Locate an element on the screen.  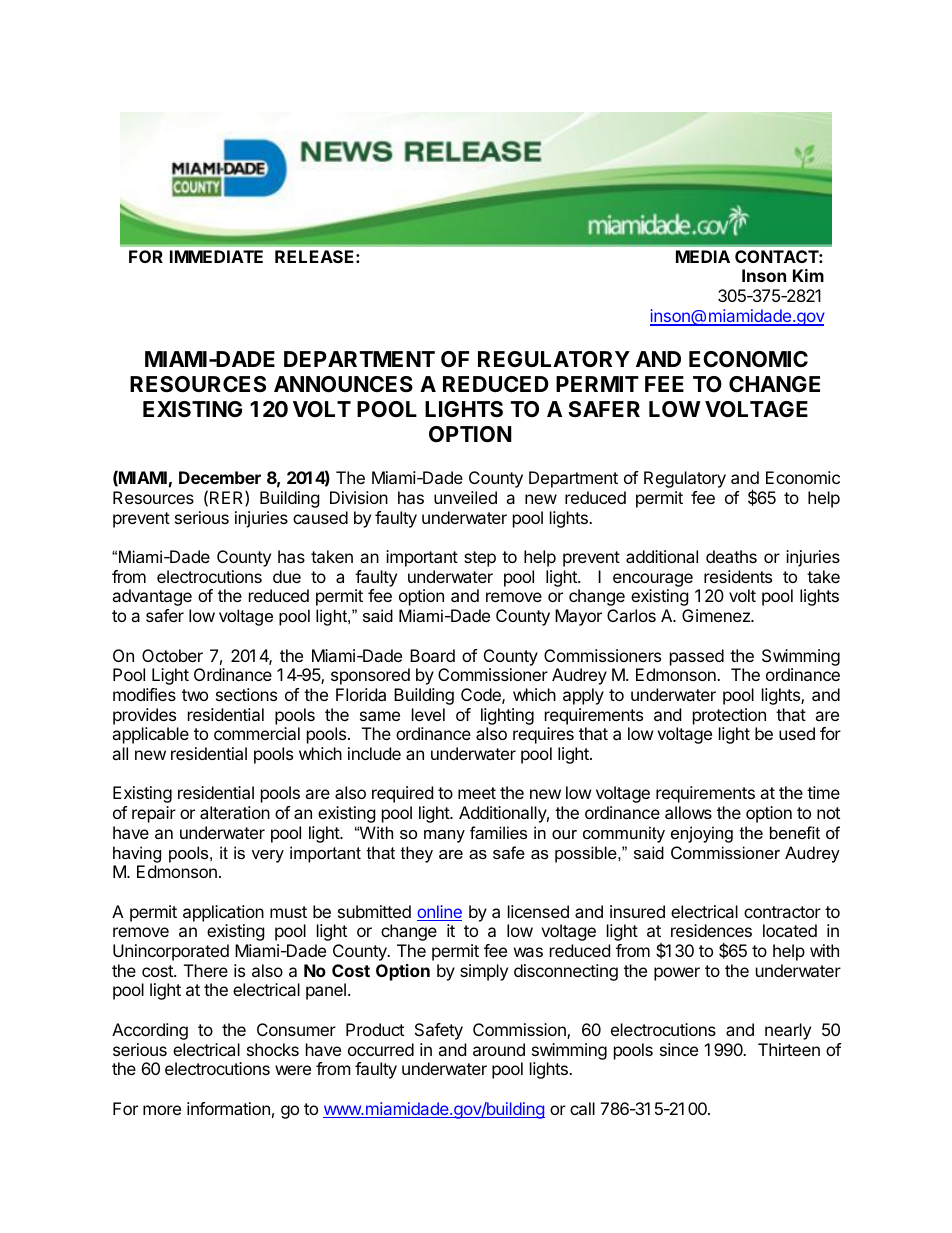
deaths is located at coordinates (731, 556).
